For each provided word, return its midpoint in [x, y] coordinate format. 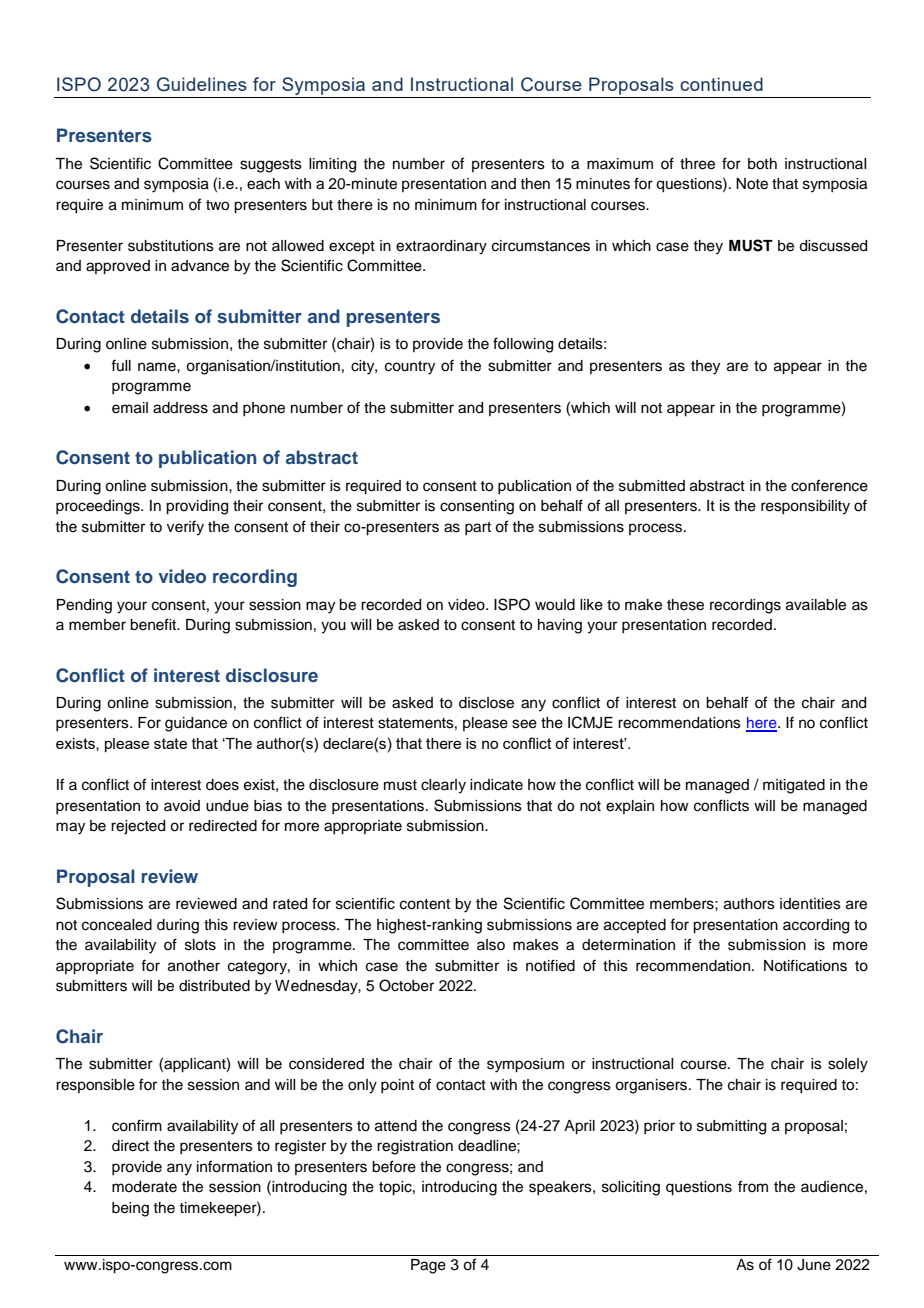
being [130, 1209]
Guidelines [202, 84]
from [753, 1186]
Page [428, 1266]
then [535, 184]
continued [721, 84]
